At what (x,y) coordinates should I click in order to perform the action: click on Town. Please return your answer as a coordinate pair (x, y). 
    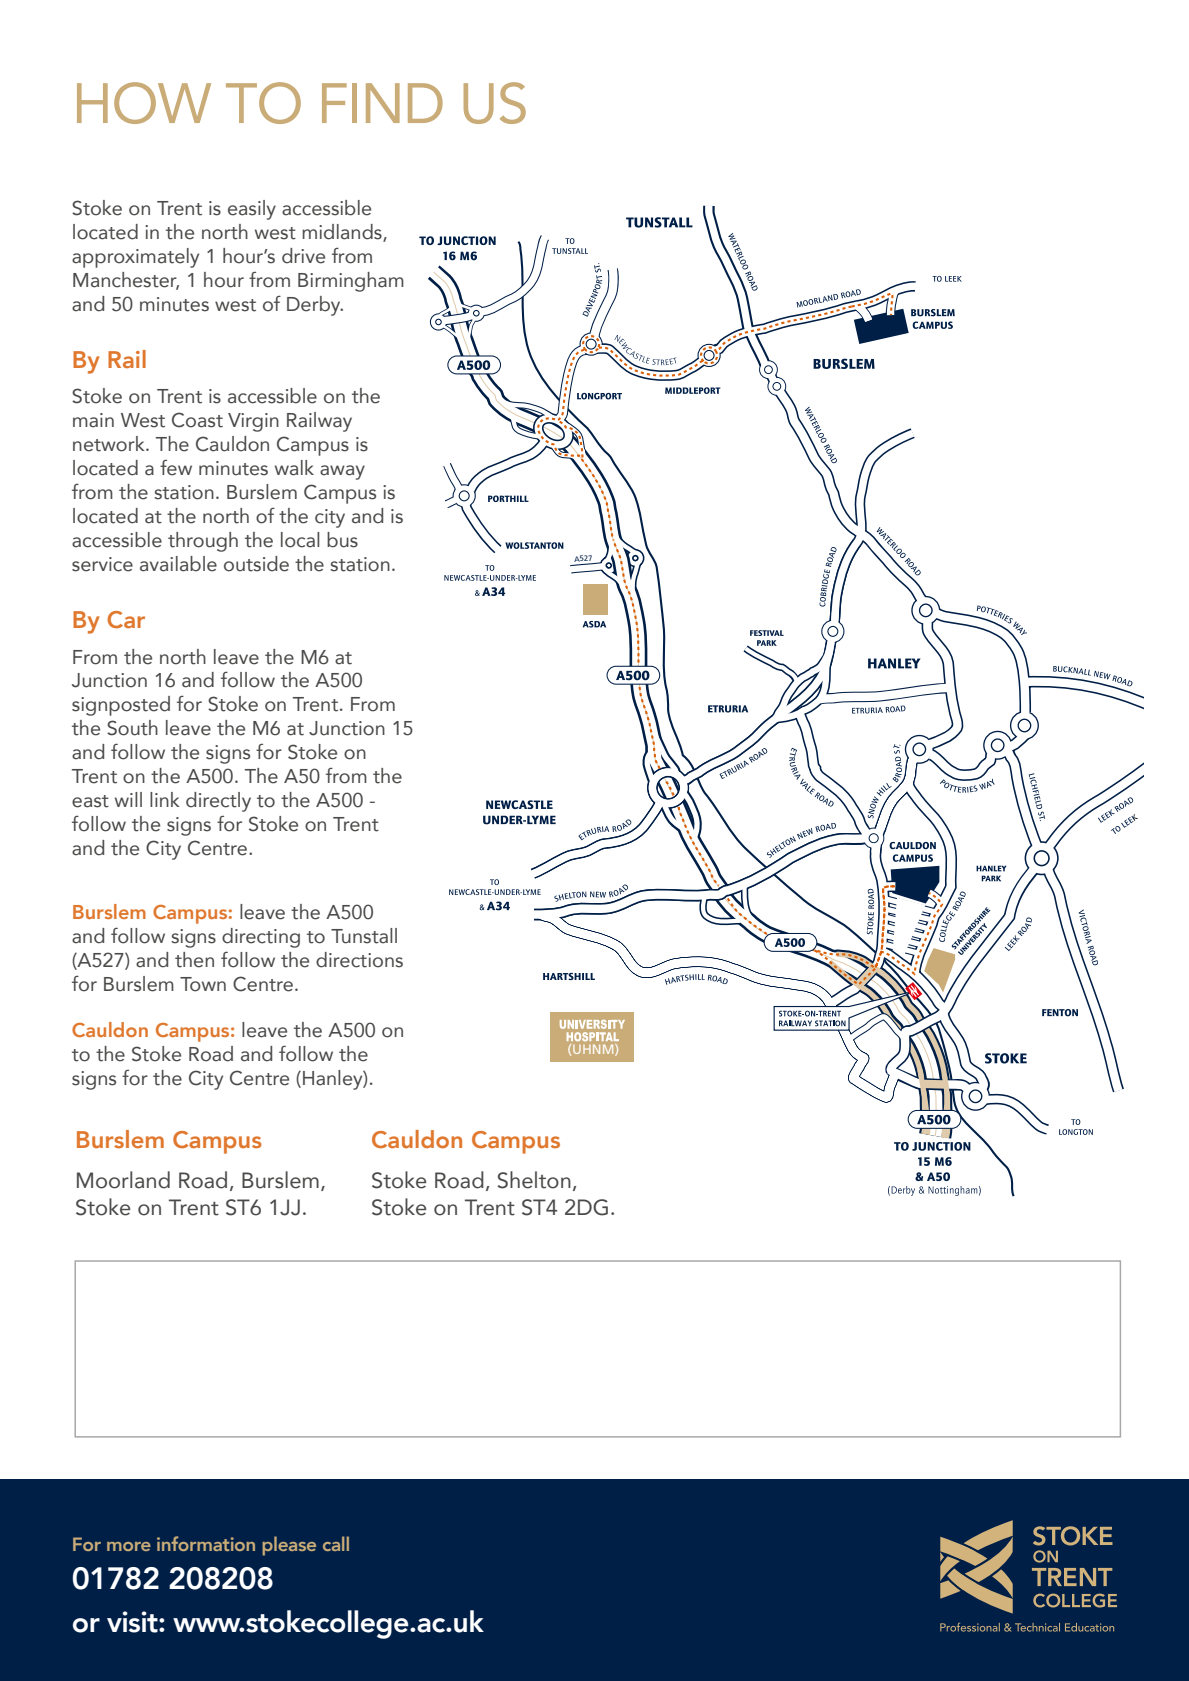
    Looking at the image, I should click on (203, 984).
